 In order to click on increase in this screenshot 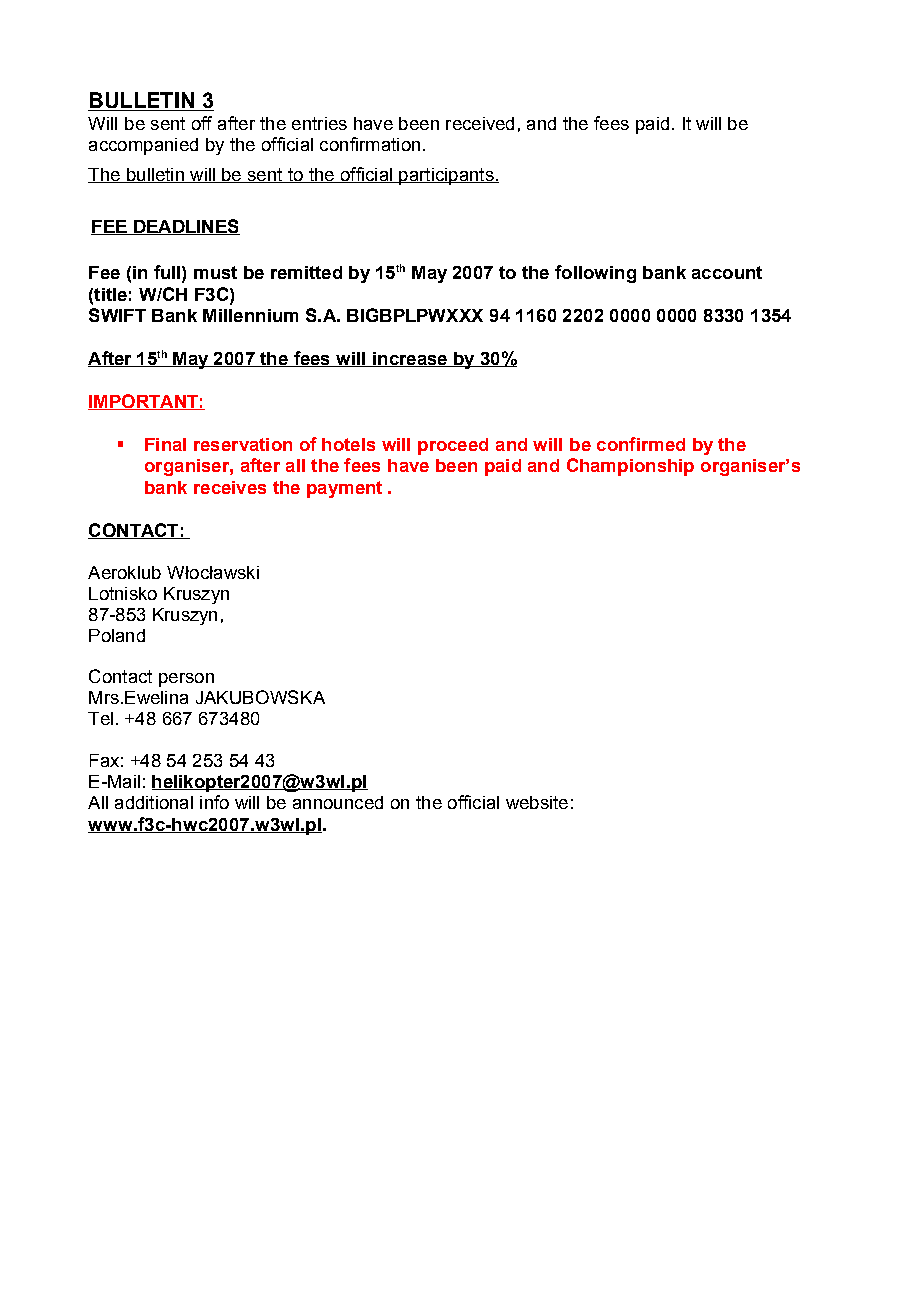, I will do `click(410, 359)`.
